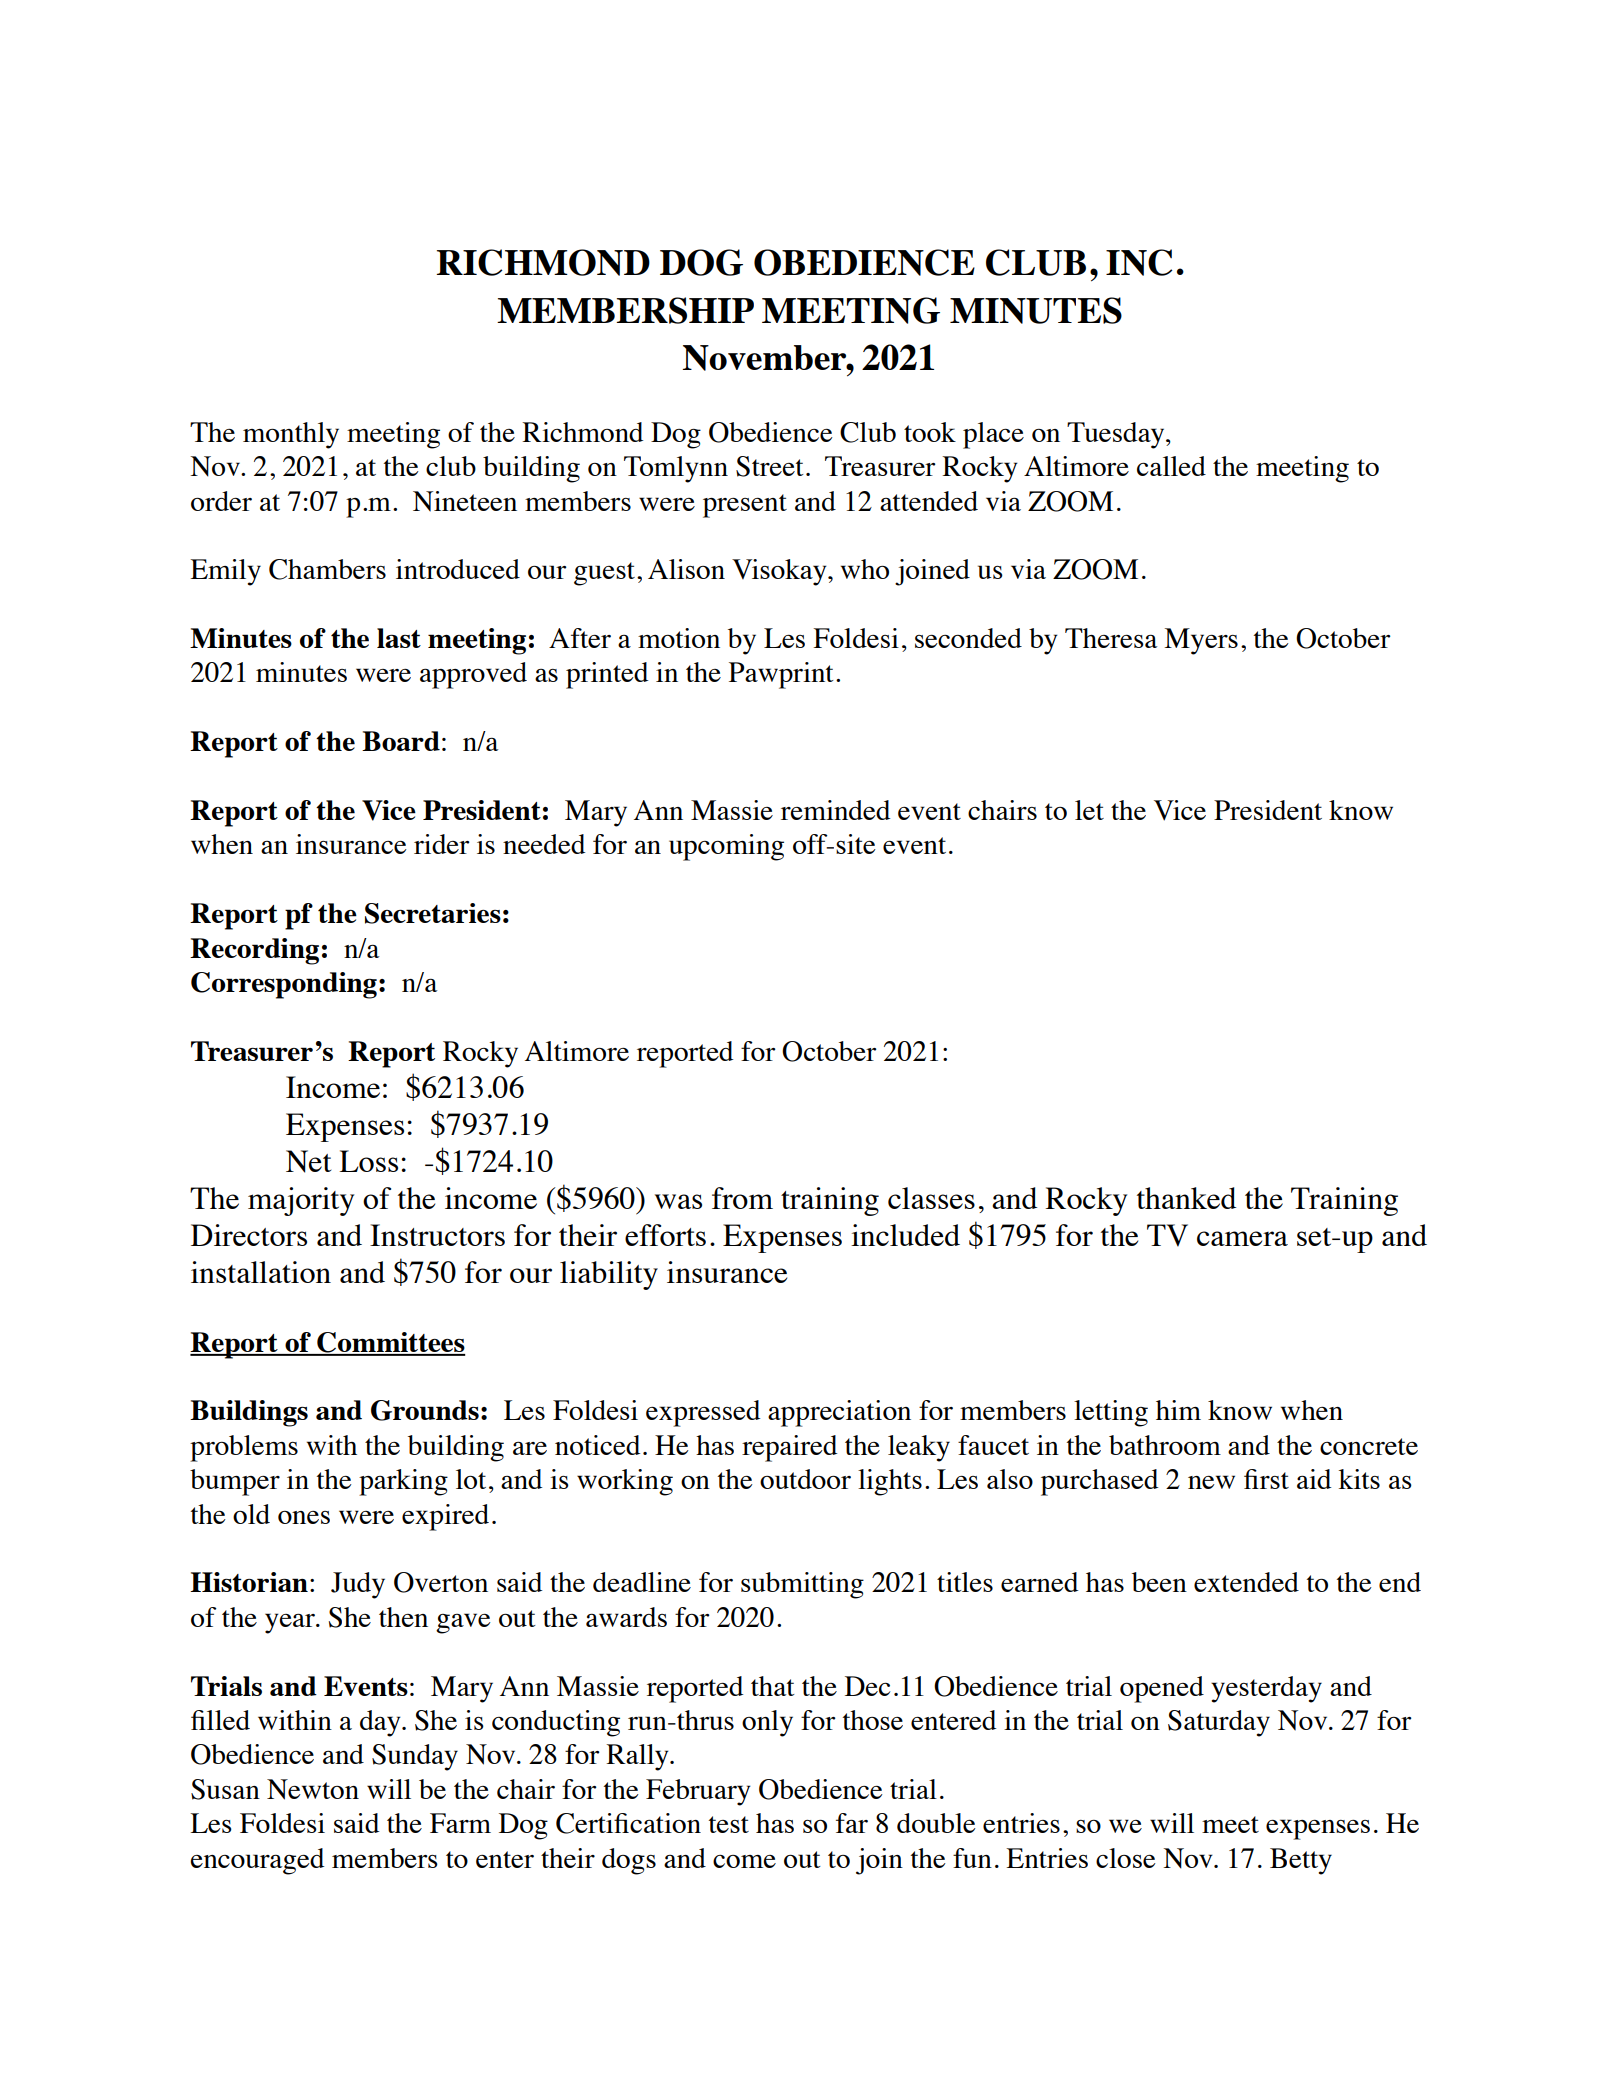  I want to click on him, so click(1178, 1410).
